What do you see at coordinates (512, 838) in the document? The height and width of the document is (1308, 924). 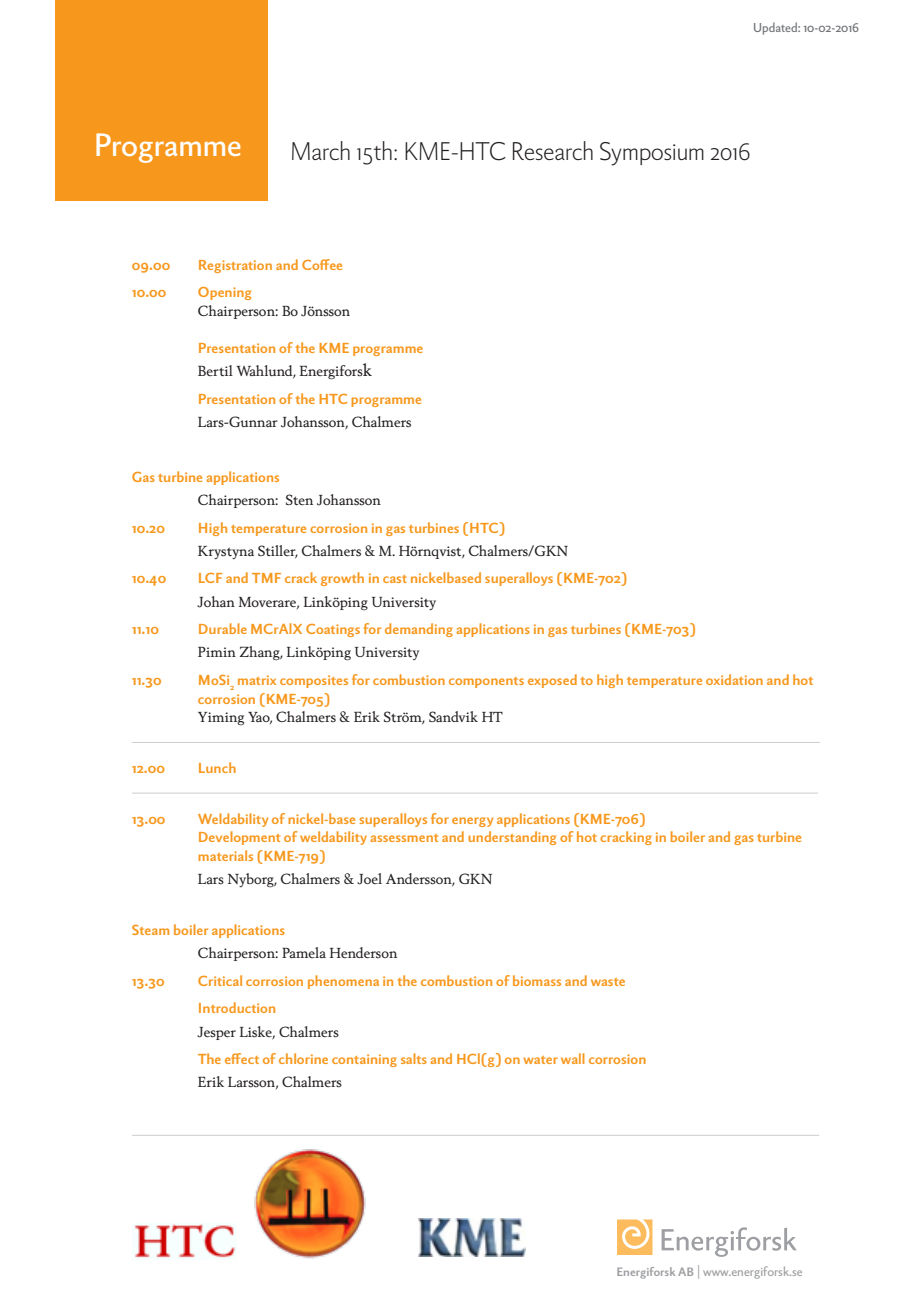 I see `understanding` at bounding box center [512, 838].
